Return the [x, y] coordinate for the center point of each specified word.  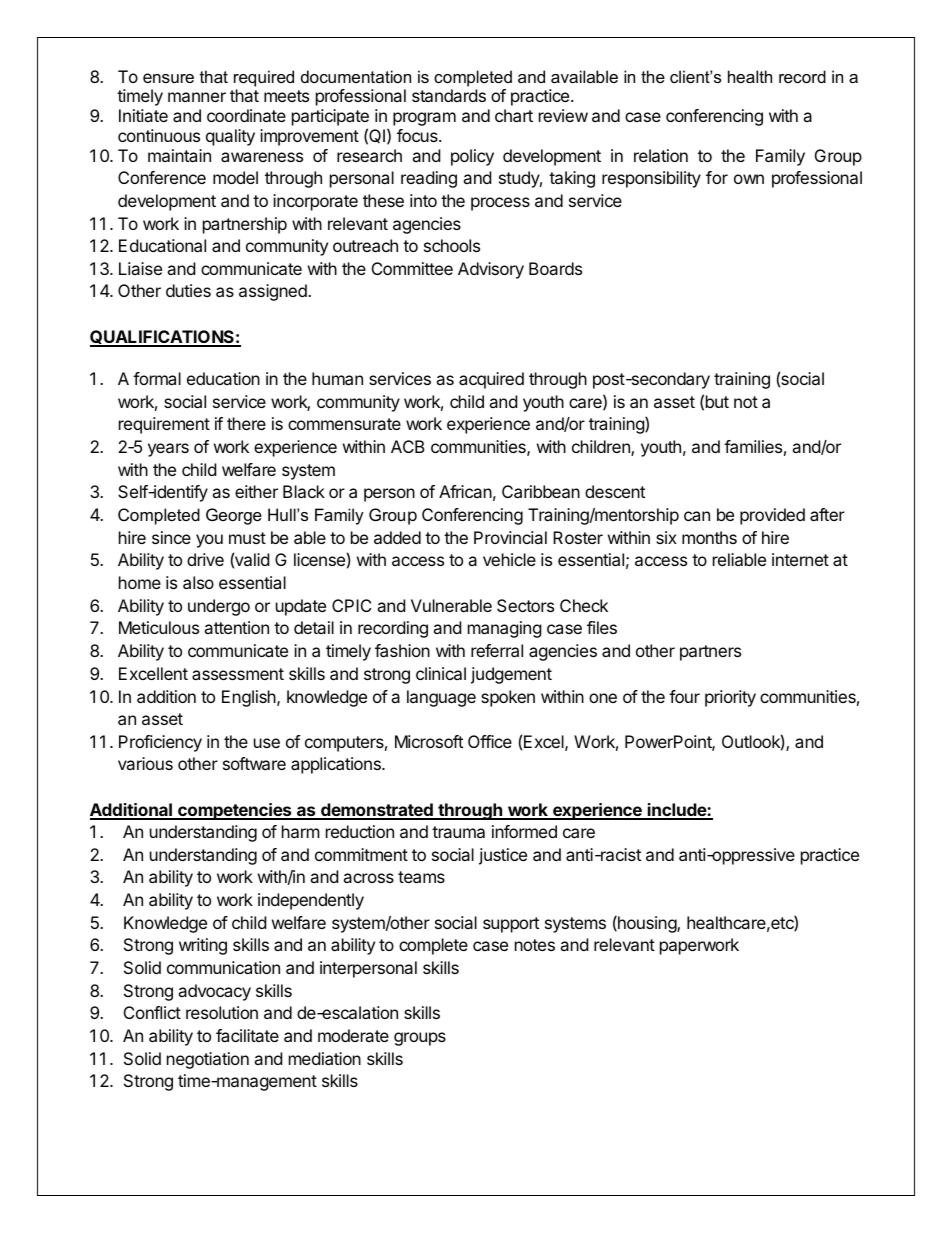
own [749, 179]
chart [514, 115]
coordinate [246, 115]
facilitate [247, 1035]
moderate [353, 1035]
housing [647, 924]
